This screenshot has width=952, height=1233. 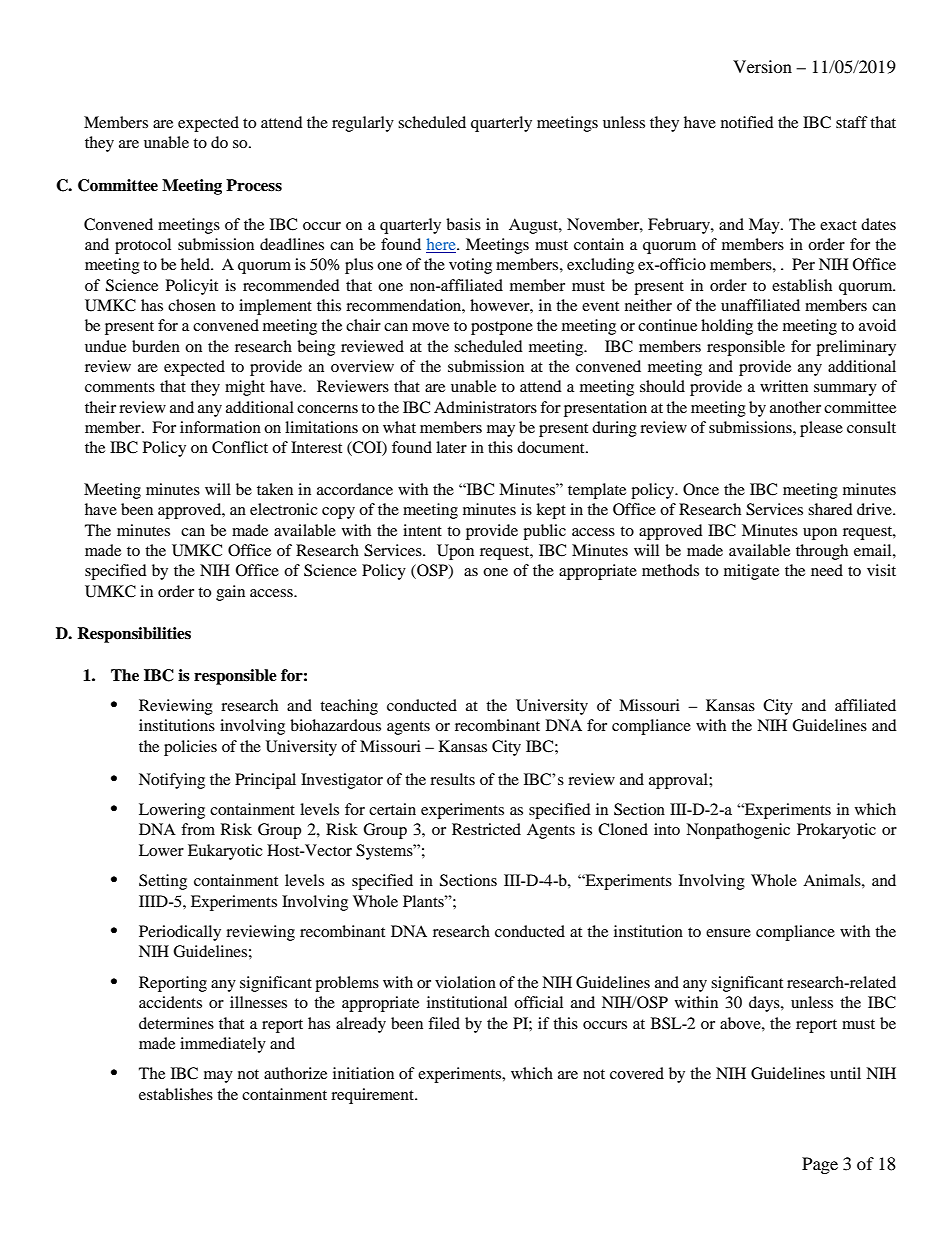 What do you see at coordinates (784, 386) in the screenshot?
I see `written` at bounding box center [784, 386].
